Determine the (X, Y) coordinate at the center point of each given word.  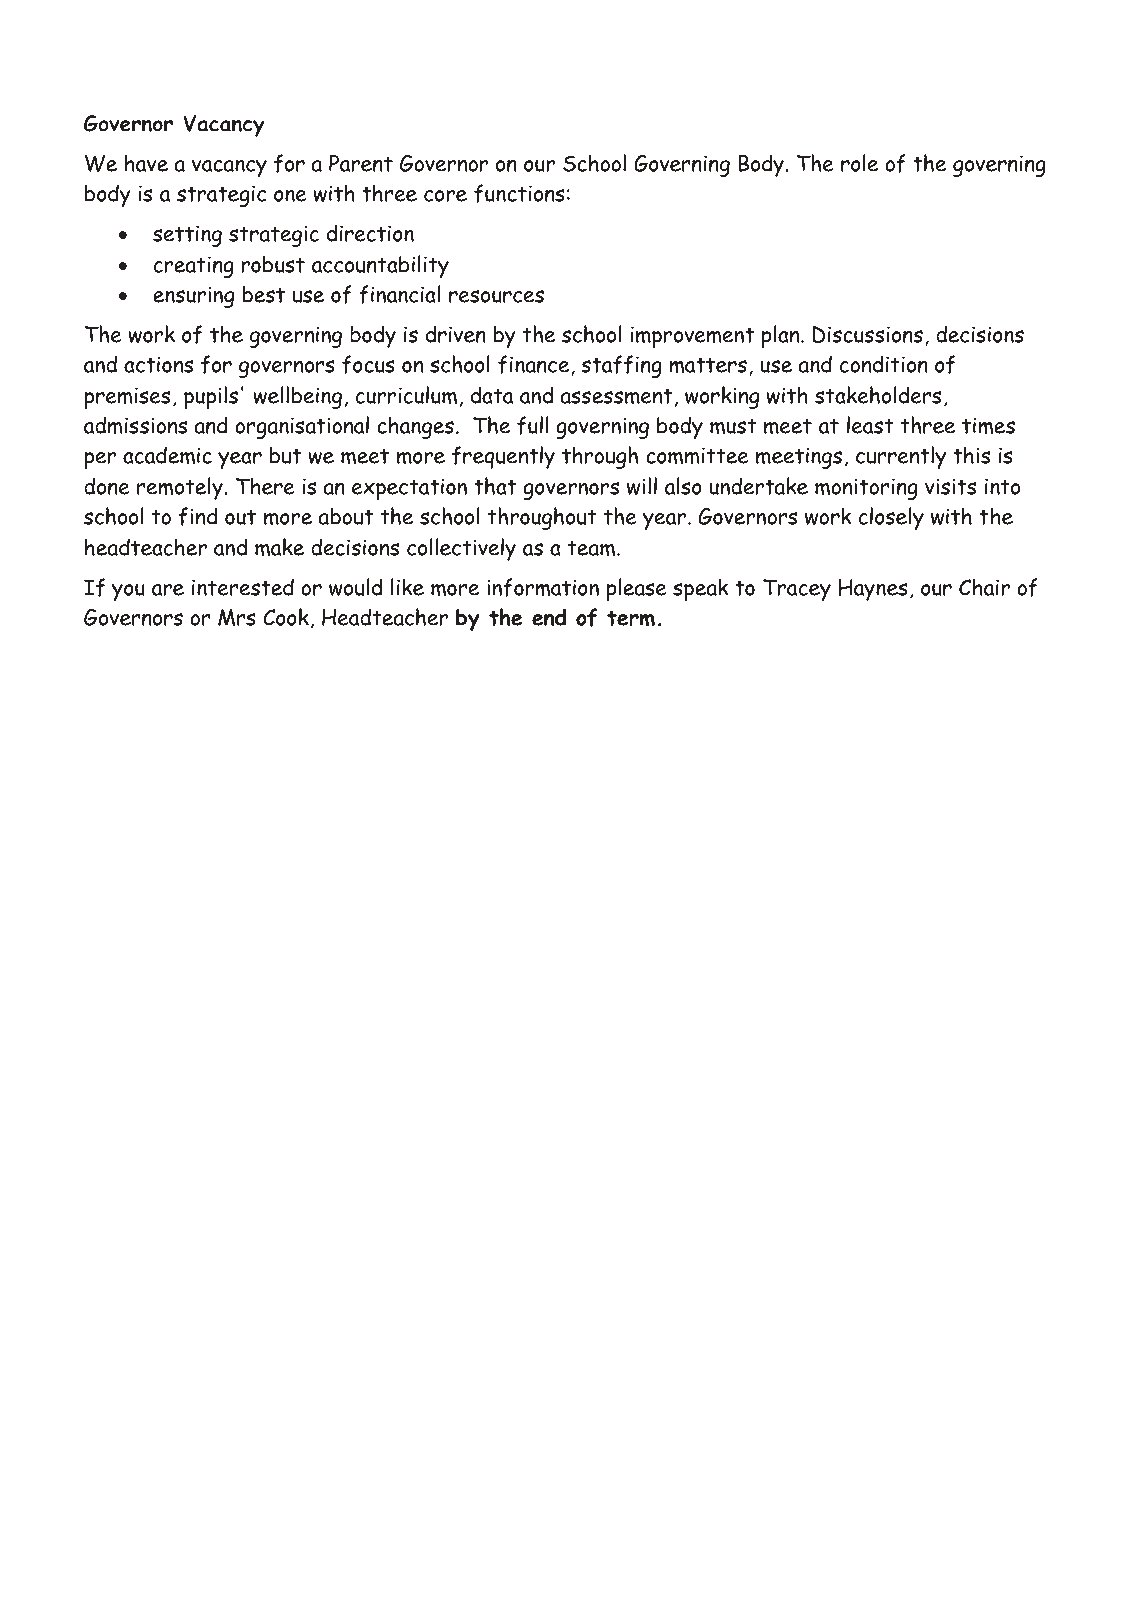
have (146, 163)
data (492, 395)
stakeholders (878, 395)
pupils (211, 397)
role (859, 163)
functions (519, 193)
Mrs (237, 617)
